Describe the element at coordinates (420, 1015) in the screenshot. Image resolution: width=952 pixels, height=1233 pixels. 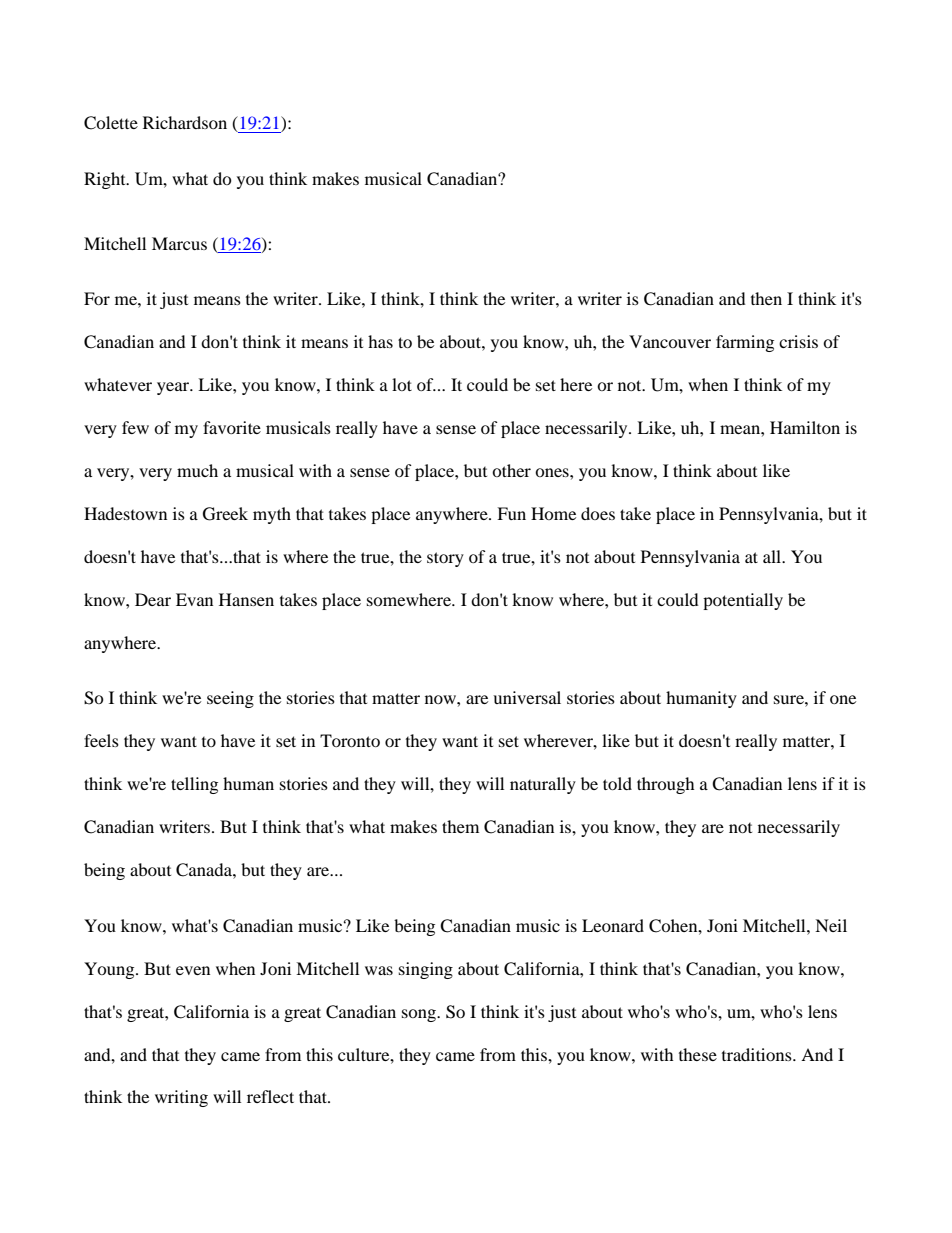
I see `song` at that location.
